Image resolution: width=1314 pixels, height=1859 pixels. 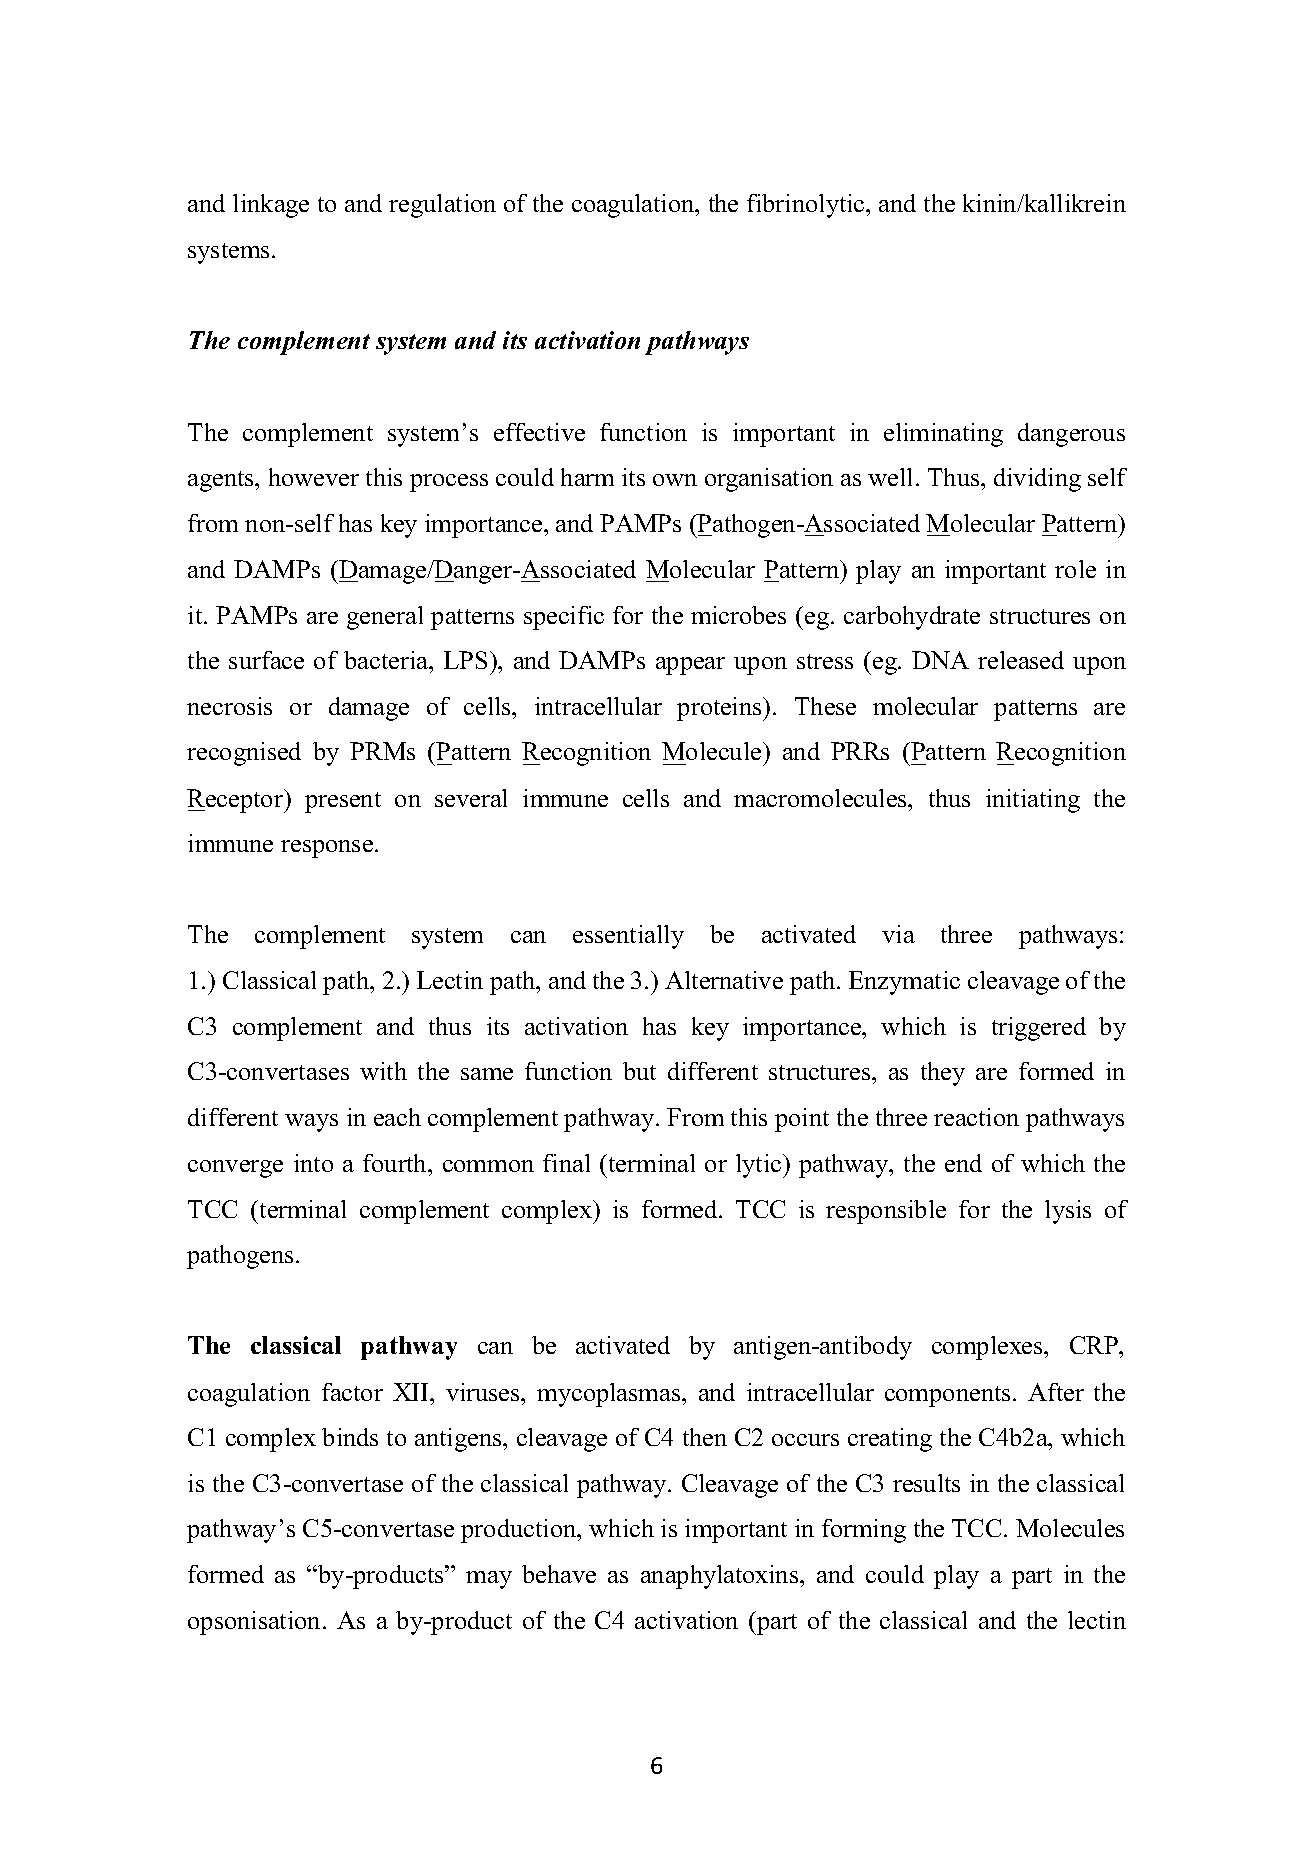 What do you see at coordinates (628, 937) in the screenshot?
I see `essentially` at bounding box center [628, 937].
